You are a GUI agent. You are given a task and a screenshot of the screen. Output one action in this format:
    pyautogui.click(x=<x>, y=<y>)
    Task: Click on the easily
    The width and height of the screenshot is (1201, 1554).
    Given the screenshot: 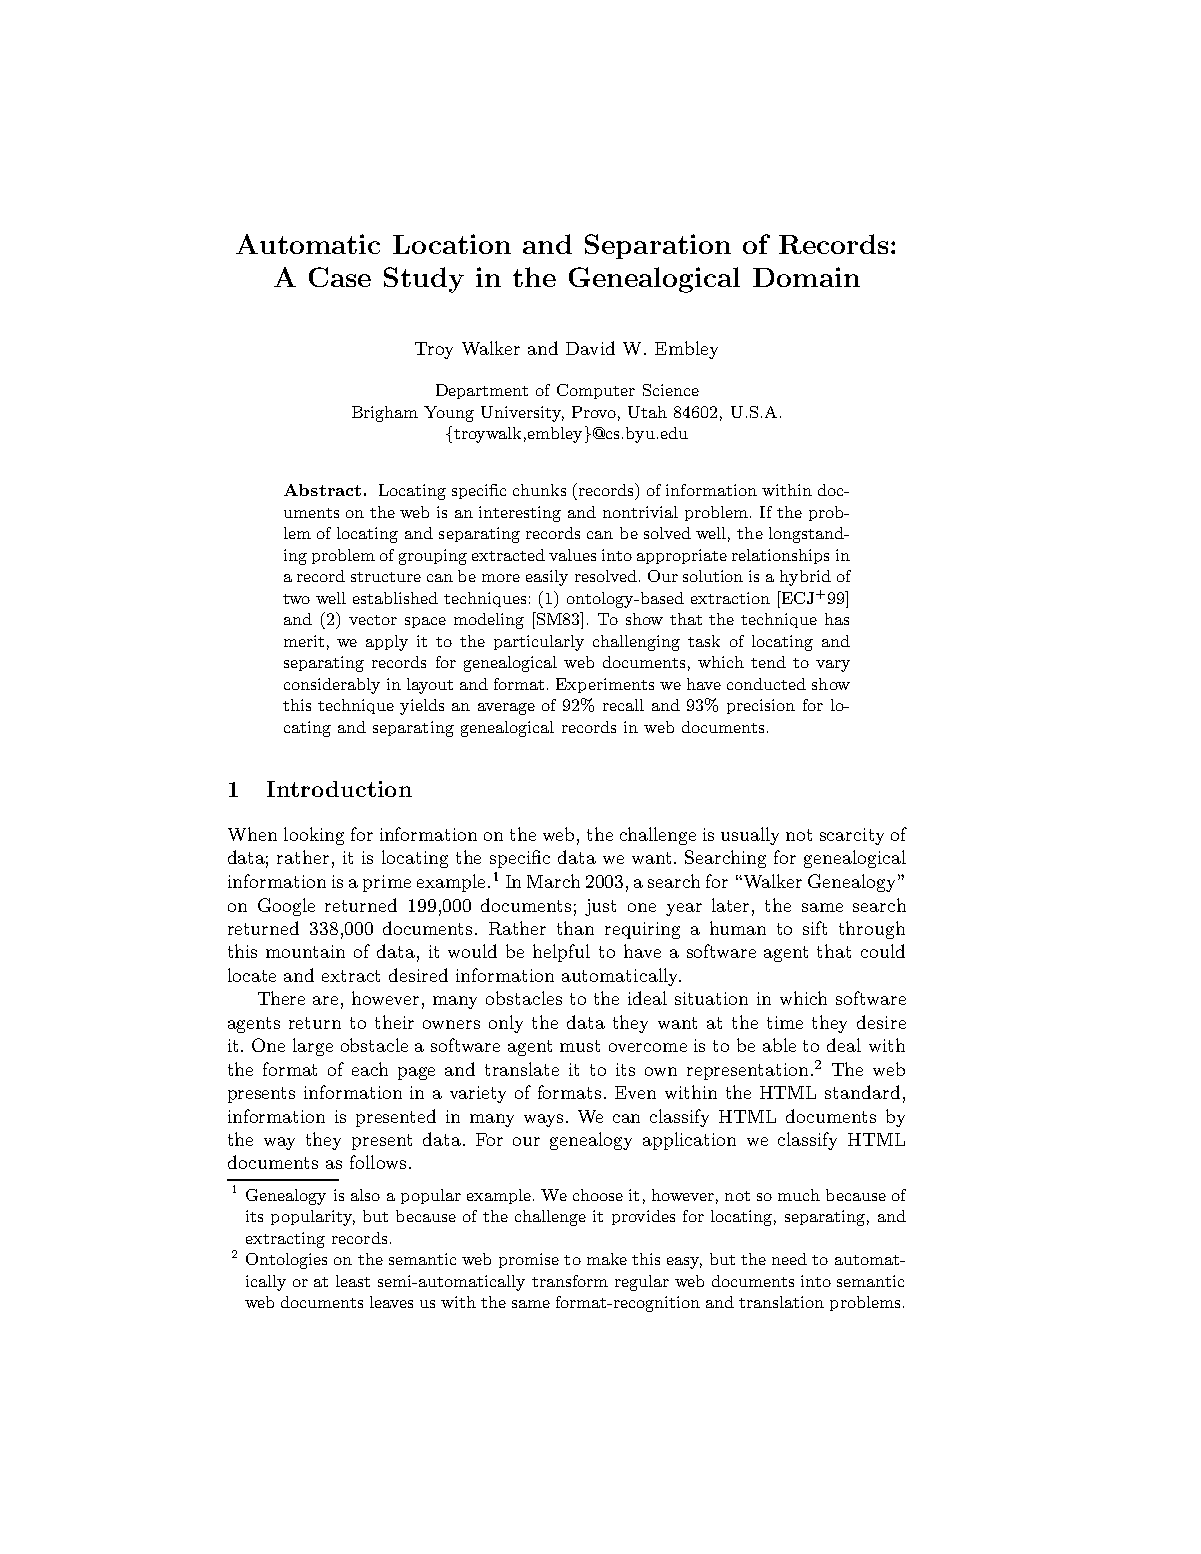 What is the action you would take?
    pyautogui.click(x=547, y=578)
